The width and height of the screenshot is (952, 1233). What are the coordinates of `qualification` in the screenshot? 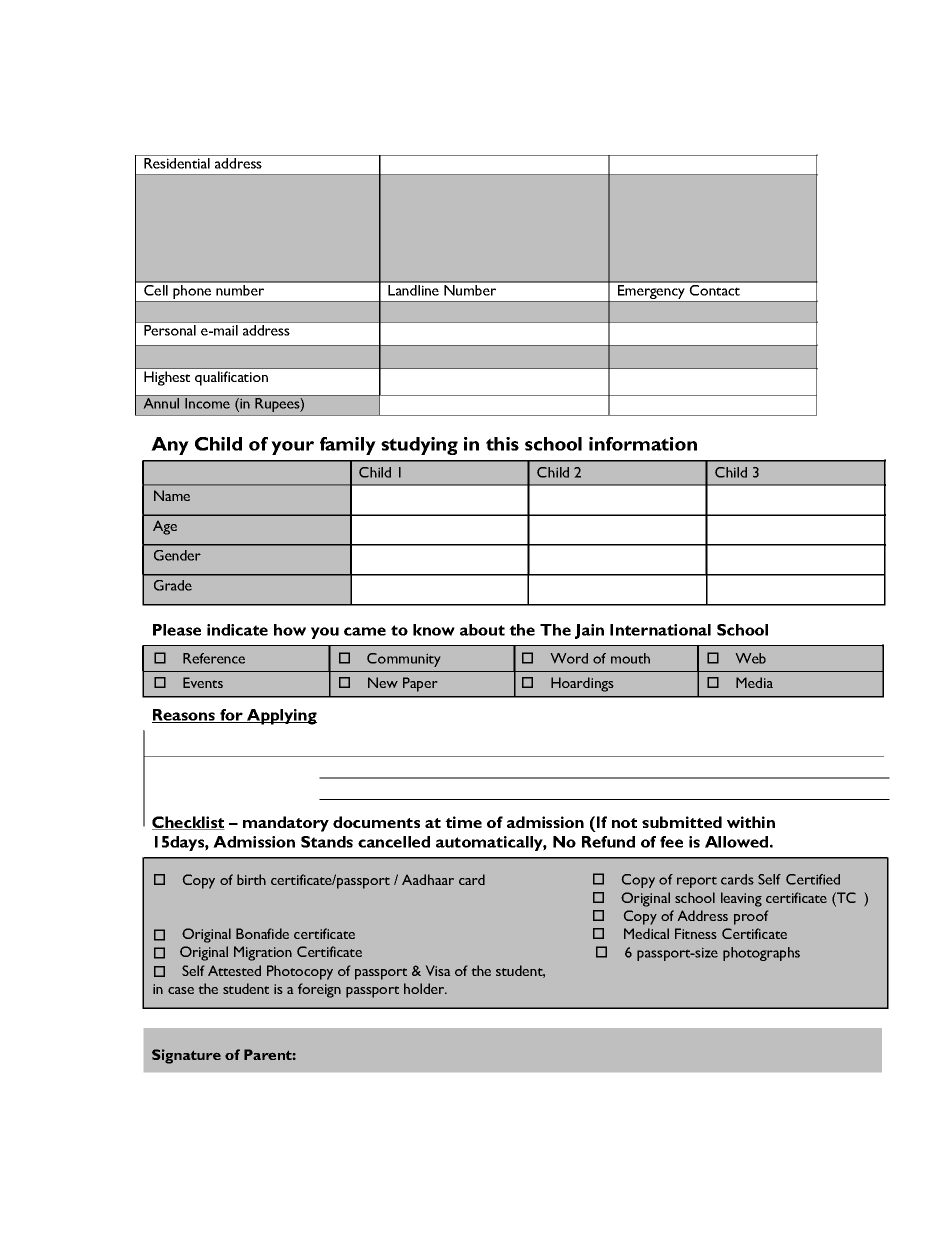 It's located at (231, 378).
